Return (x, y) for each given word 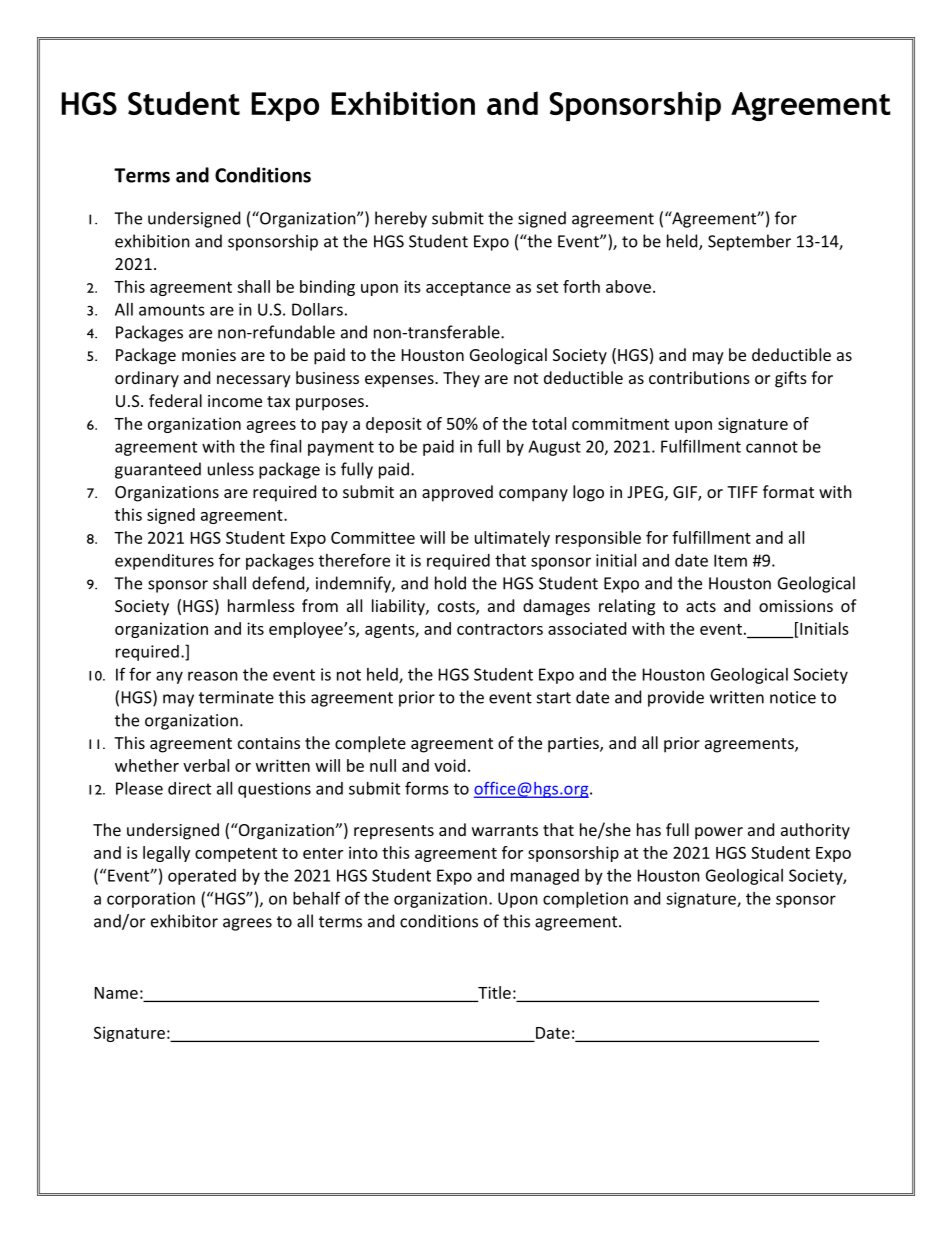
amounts (172, 310)
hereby (401, 219)
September (749, 242)
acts (701, 606)
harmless (261, 605)
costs (457, 608)
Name (116, 993)
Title (493, 993)
